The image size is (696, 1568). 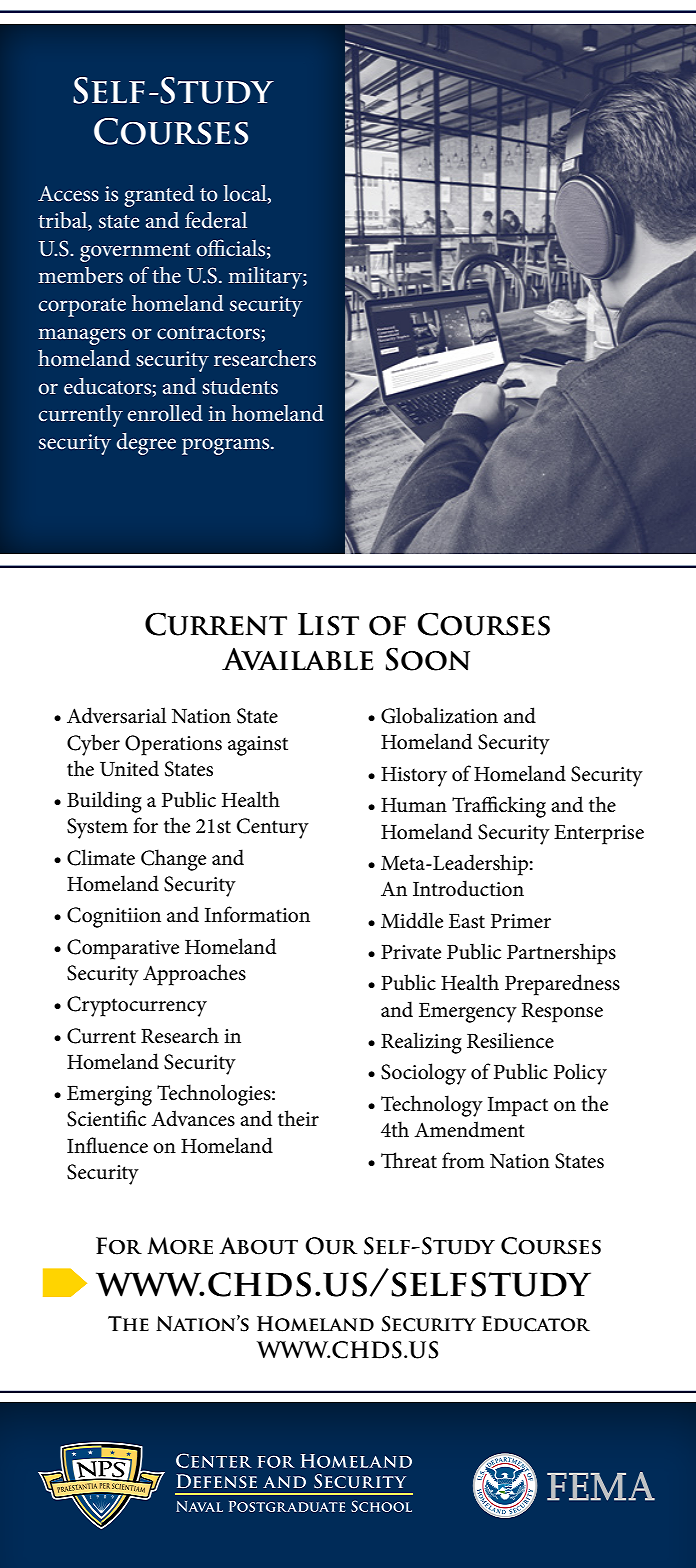 What do you see at coordinates (499, 807) in the document?
I see `Trafficking` at bounding box center [499, 807].
